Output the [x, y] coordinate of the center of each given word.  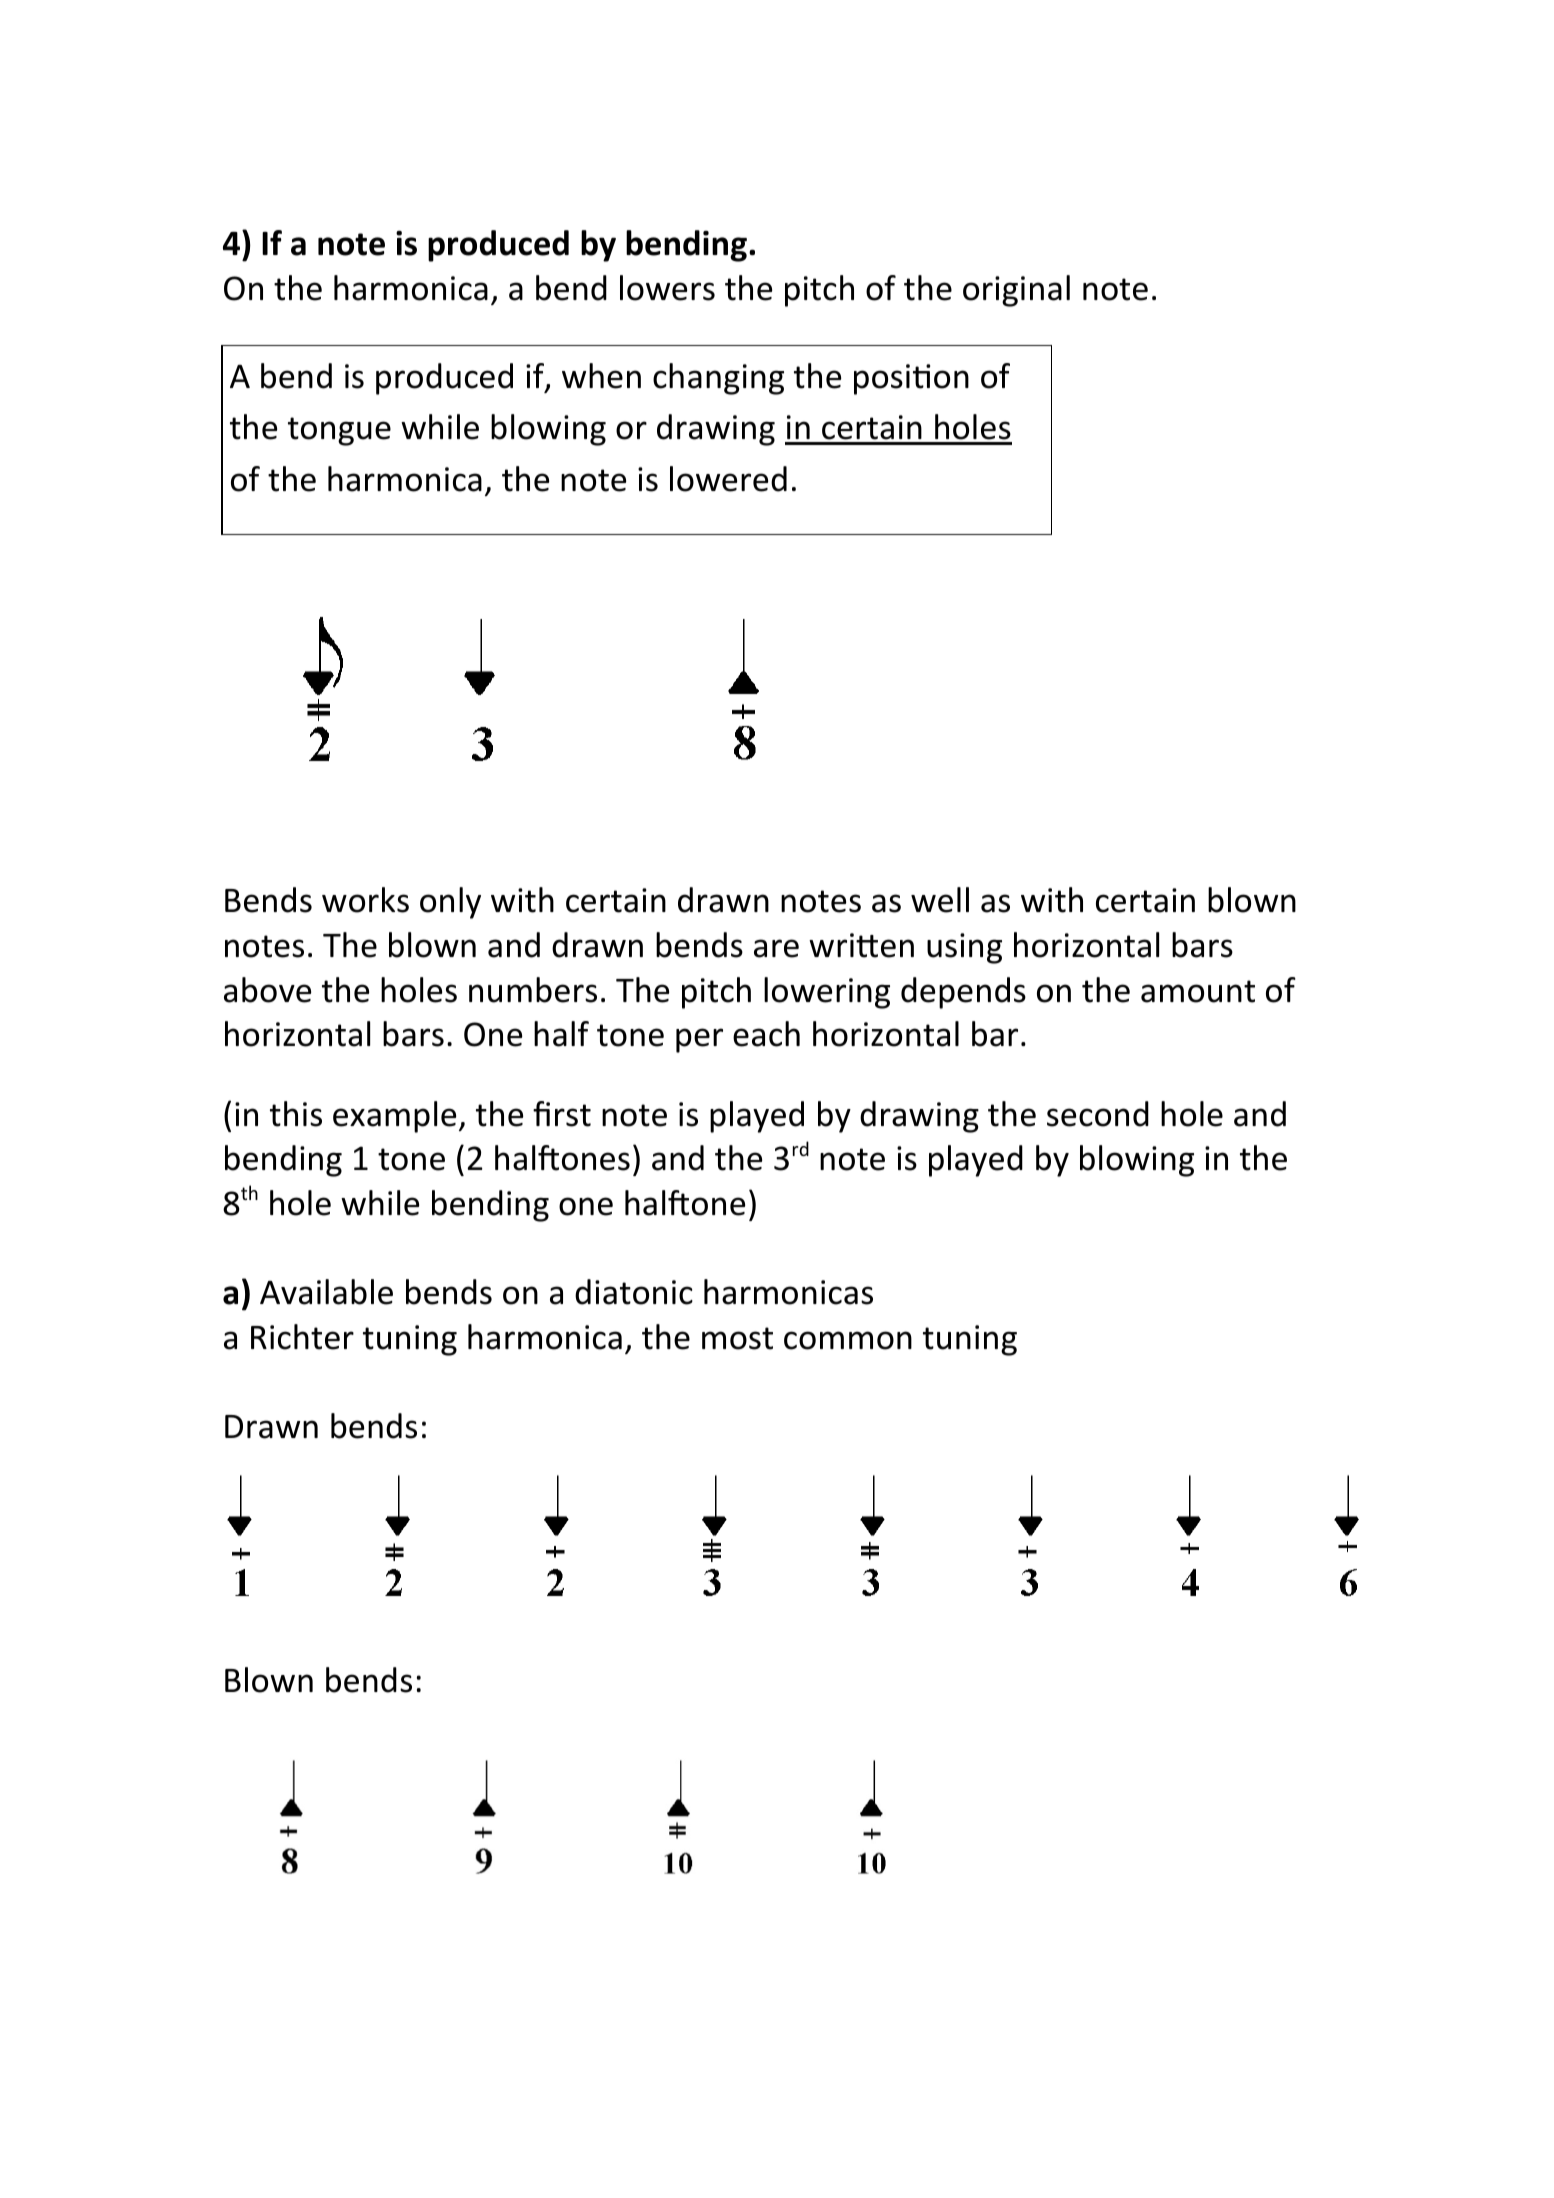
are [776, 948]
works [365, 900]
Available [326, 1292]
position [911, 379]
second [1098, 1114]
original [1016, 291]
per [699, 1040]
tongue [339, 431]
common [848, 1340]
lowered [728, 479]
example [394, 1117]
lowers [667, 288]
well [940, 900]
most [737, 1338]
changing [718, 379]
